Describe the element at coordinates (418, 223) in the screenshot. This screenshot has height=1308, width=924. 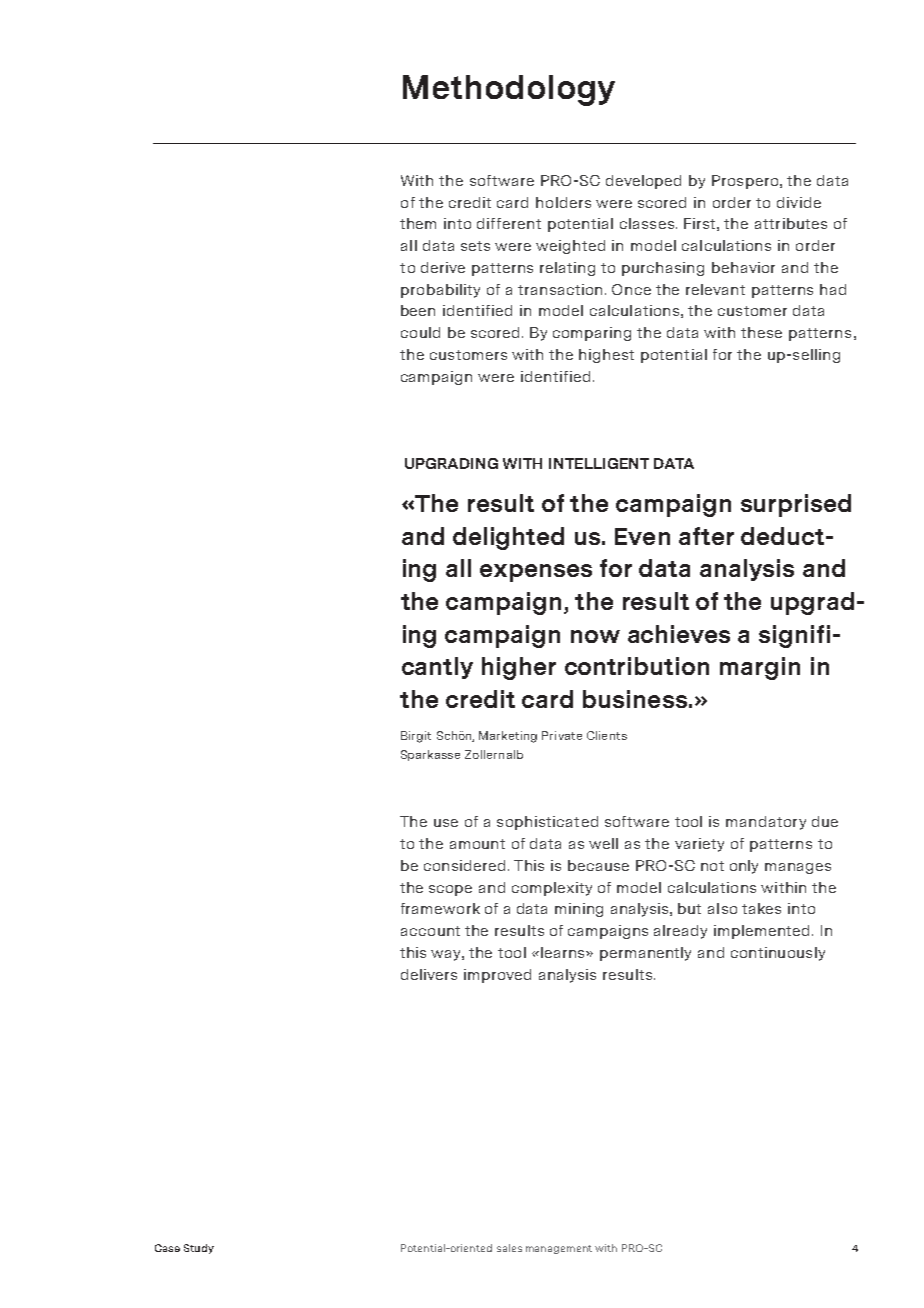
I see `them` at that location.
